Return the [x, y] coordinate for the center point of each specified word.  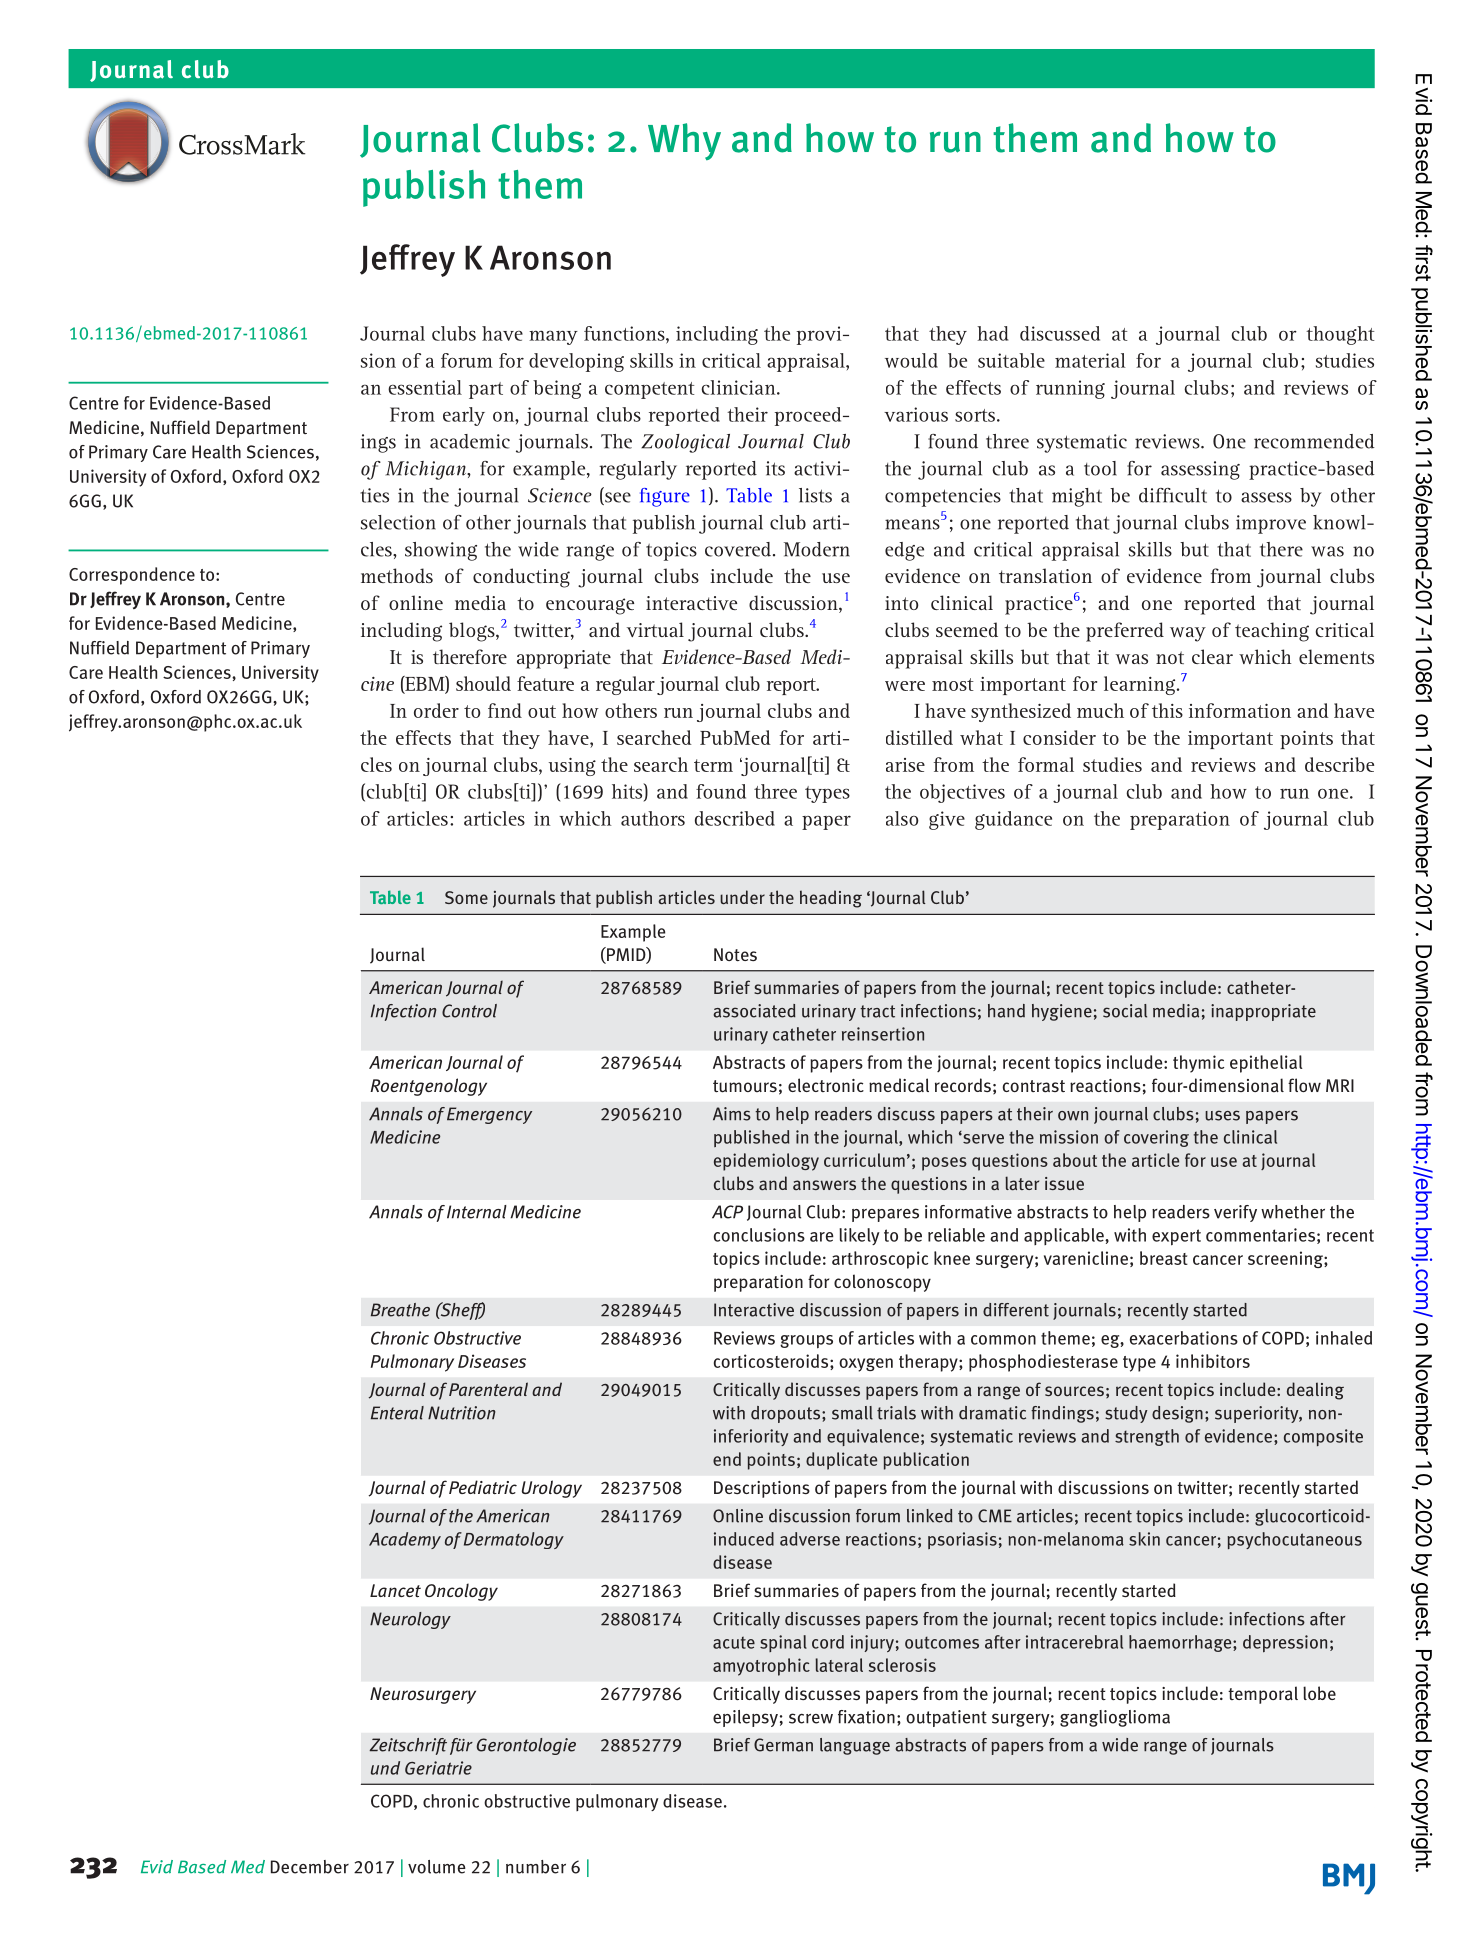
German [783, 1745]
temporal [1263, 1695]
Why [684, 141]
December [310, 1867]
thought [1340, 335]
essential [425, 387]
